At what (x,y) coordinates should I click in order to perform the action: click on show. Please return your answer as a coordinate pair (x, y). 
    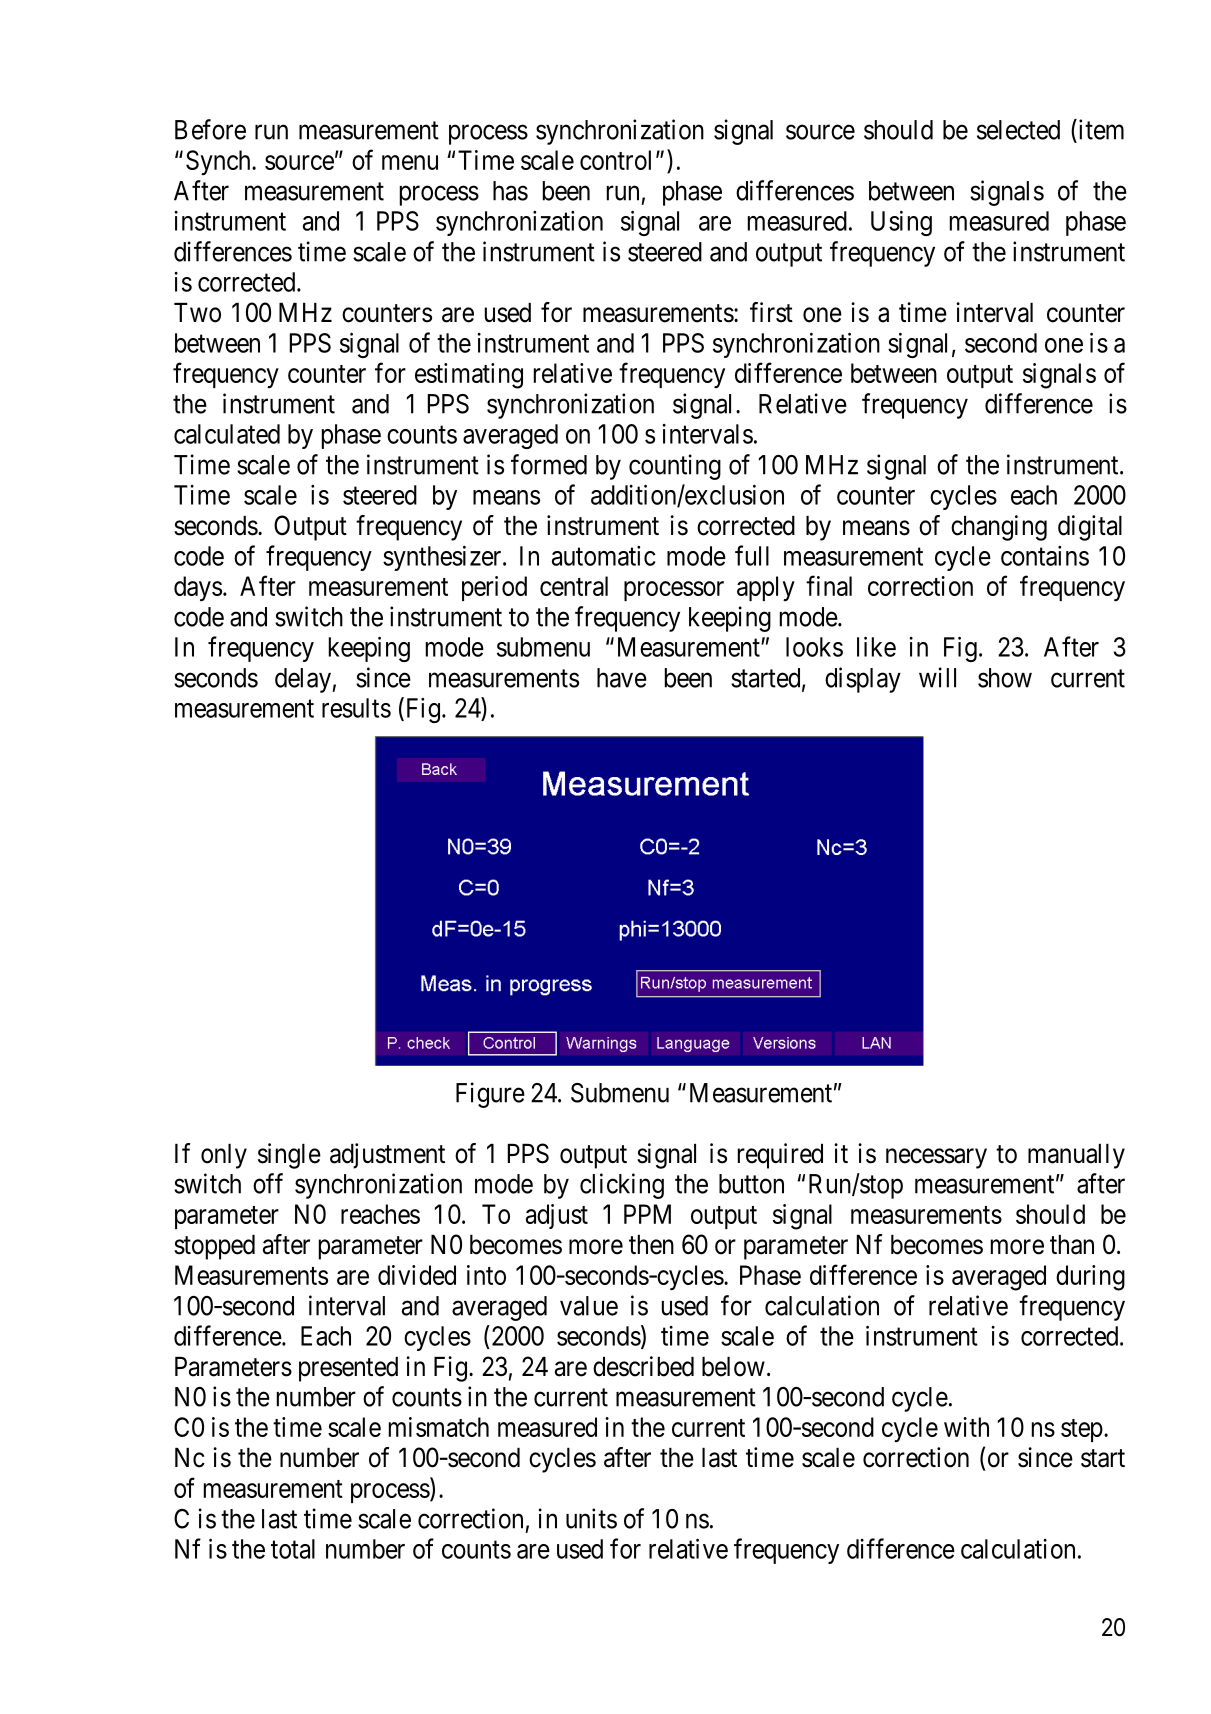
    Looking at the image, I should click on (1005, 678).
